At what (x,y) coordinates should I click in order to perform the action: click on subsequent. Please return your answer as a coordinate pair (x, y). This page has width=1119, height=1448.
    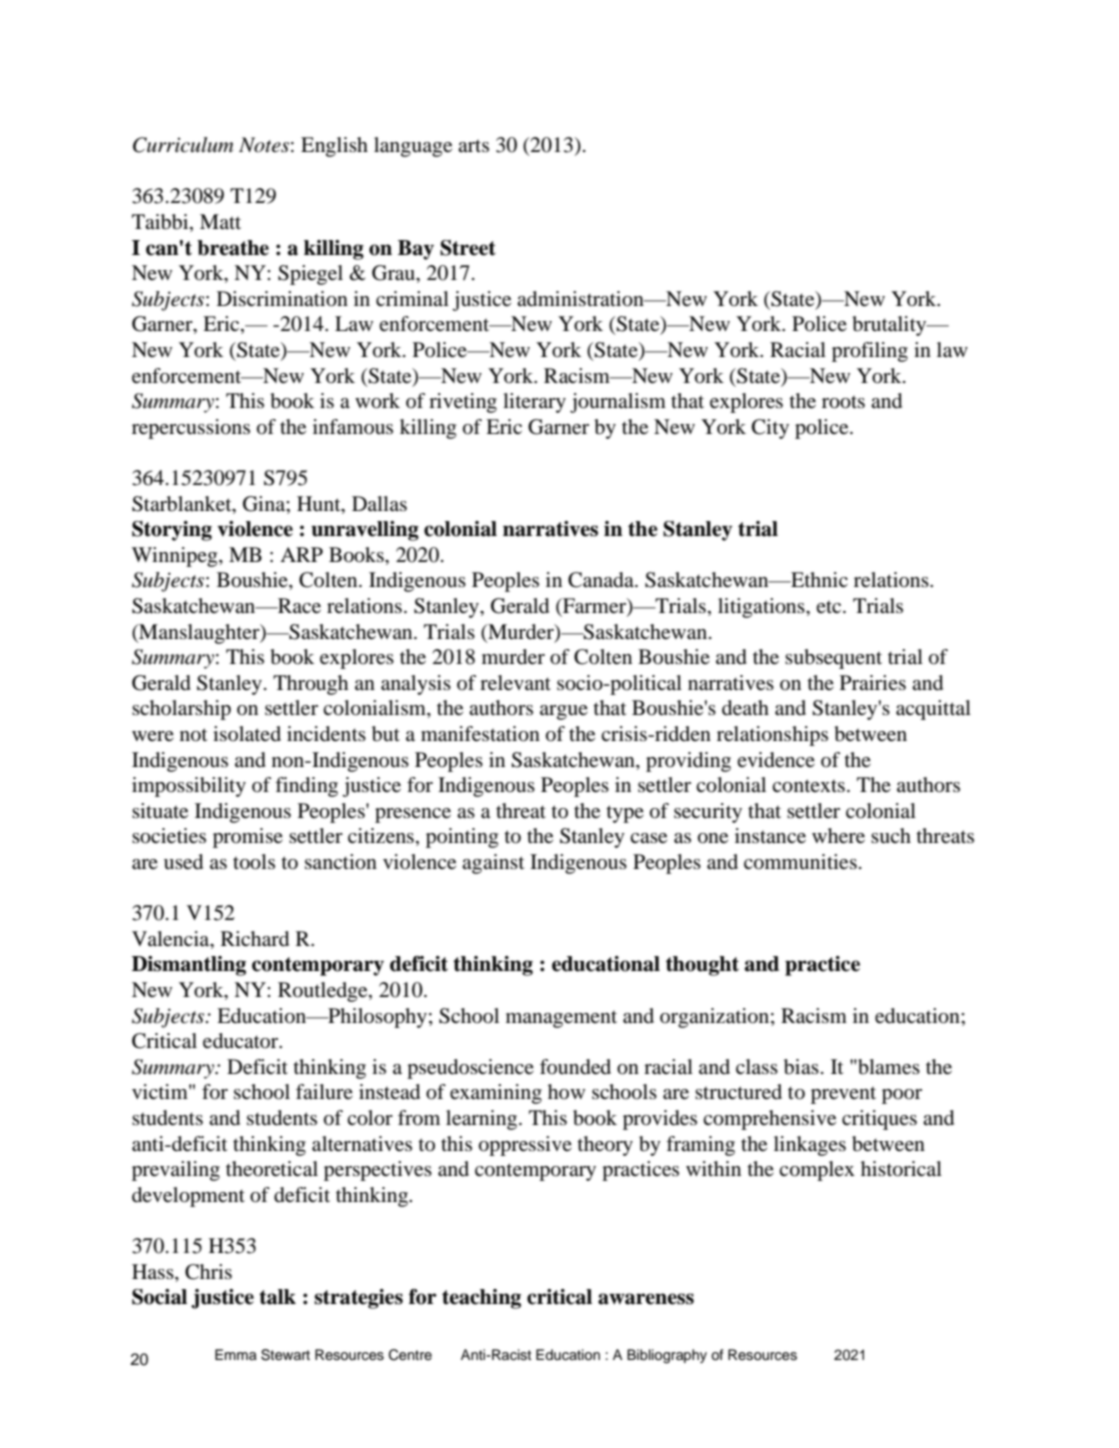
    Looking at the image, I should click on (833, 659).
